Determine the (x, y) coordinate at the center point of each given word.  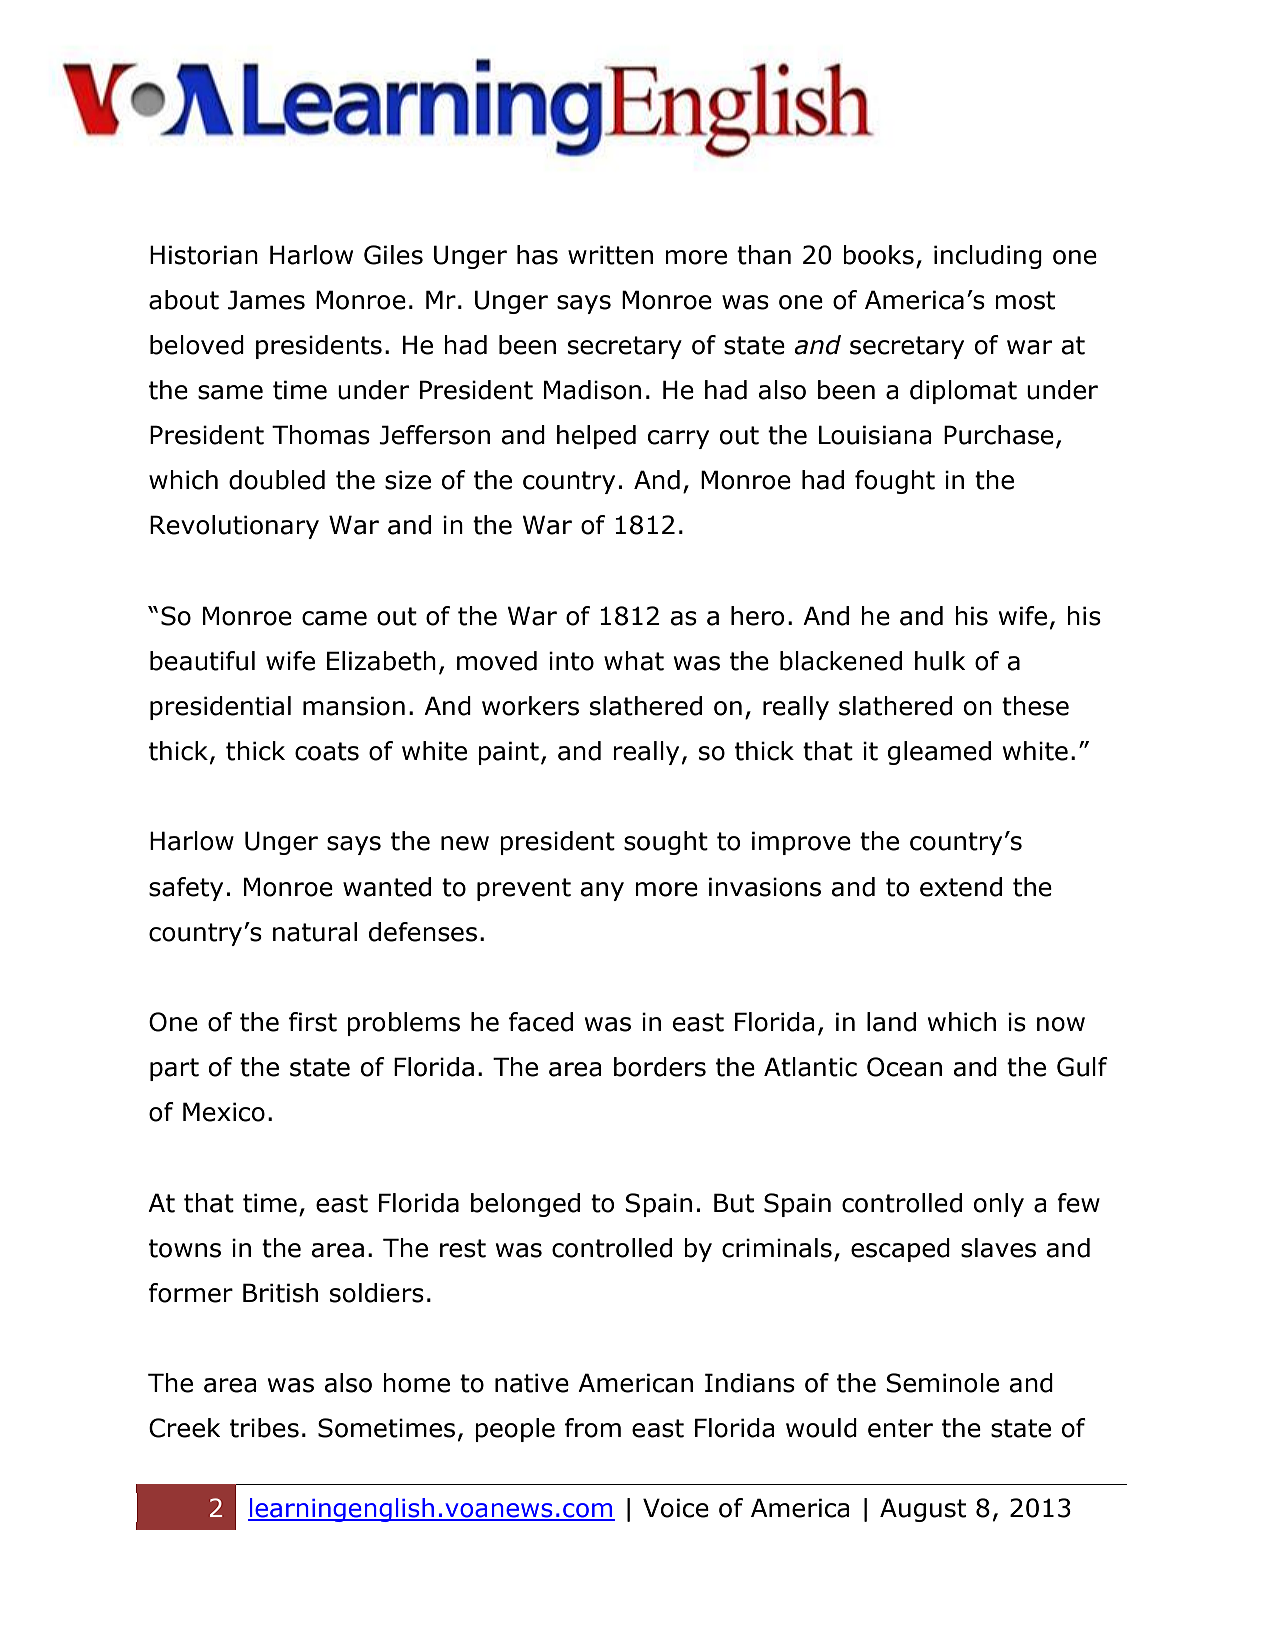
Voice (676, 1508)
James (266, 300)
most (1025, 300)
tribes (264, 1428)
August (923, 1510)
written (610, 255)
